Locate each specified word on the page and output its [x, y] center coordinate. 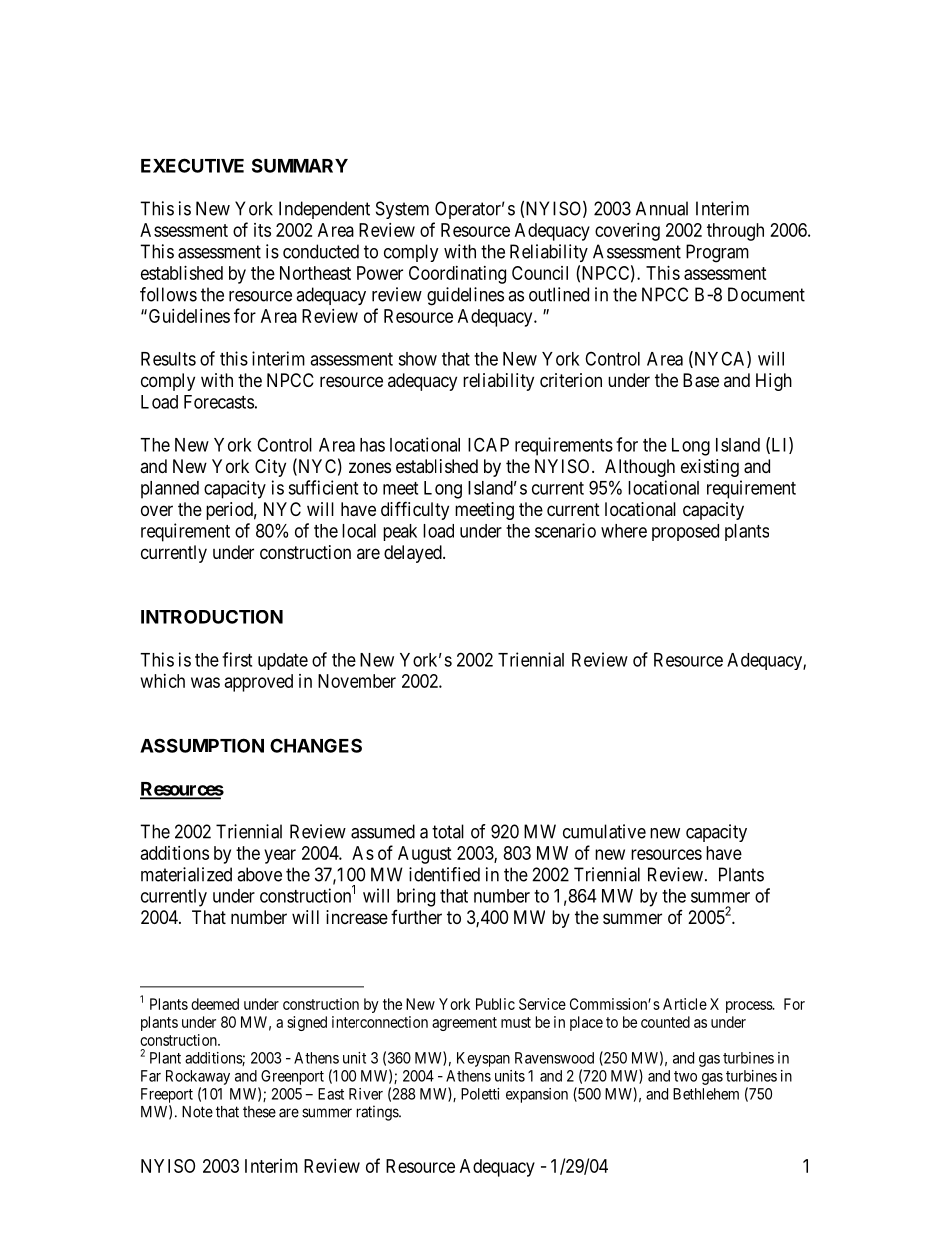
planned [170, 490]
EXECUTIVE [192, 165]
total [448, 831]
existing [710, 468]
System [402, 210]
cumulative [604, 831]
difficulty [415, 510]
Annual [662, 208]
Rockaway [198, 1077]
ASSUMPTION [202, 745]
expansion [537, 1095]
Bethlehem [706, 1094]
